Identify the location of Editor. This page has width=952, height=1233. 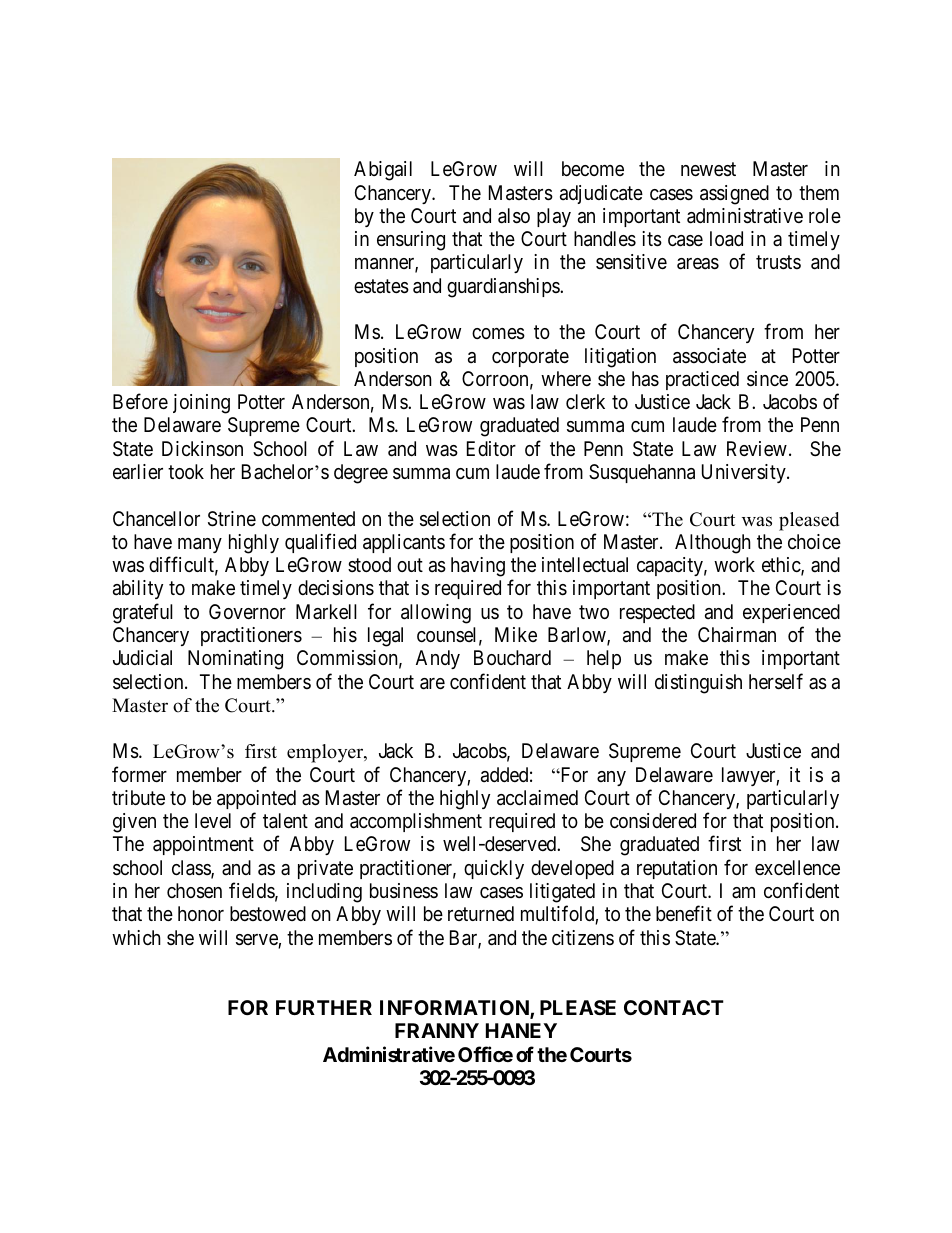
(491, 448).
